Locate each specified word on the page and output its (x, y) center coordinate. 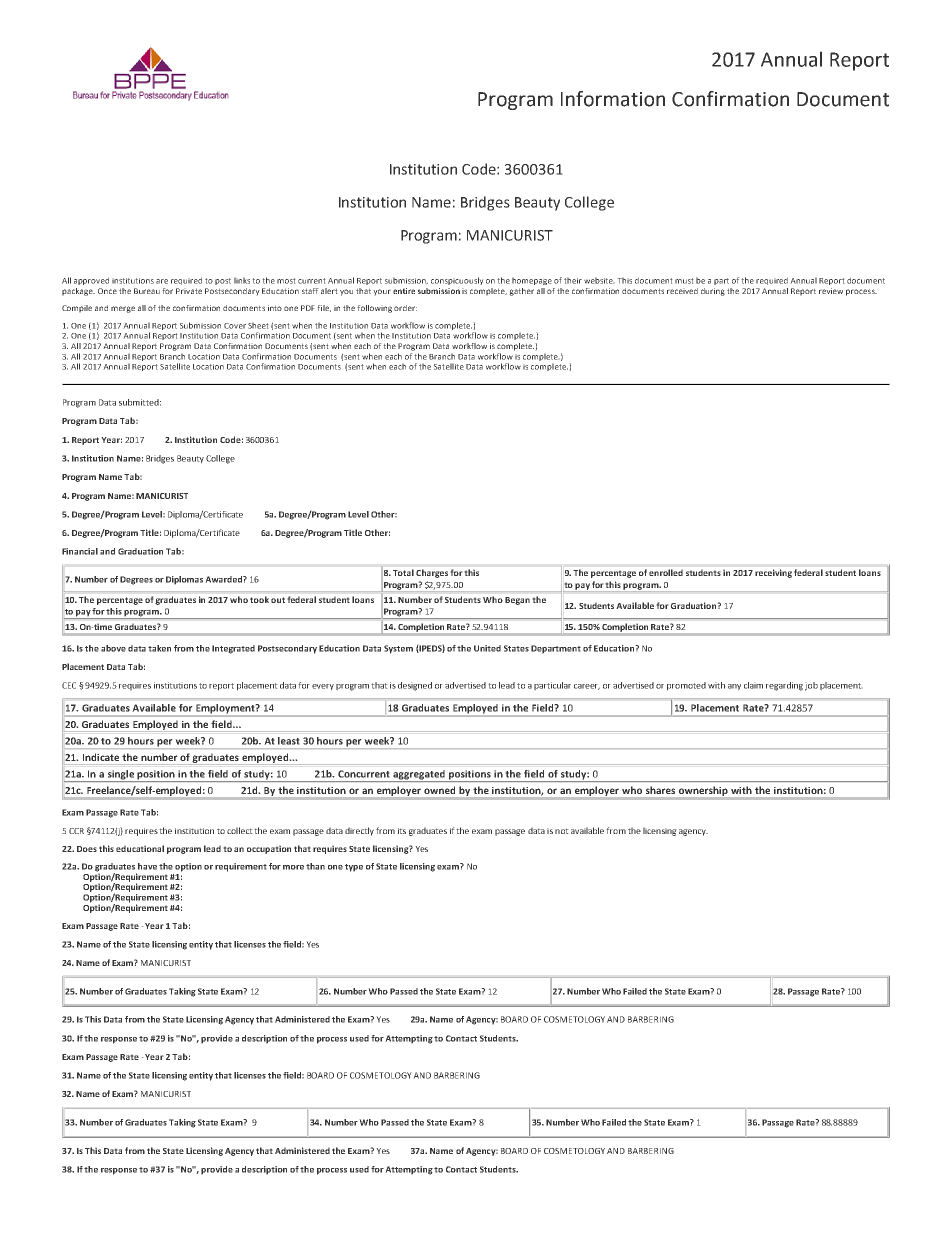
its (402, 831)
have (147, 866)
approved (91, 281)
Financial (80, 551)
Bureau (147, 291)
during (713, 292)
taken (159, 648)
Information (613, 99)
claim (753, 685)
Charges (432, 573)
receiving (773, 573)
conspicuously (457, 281)
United (487, 648)
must (684, 281)
